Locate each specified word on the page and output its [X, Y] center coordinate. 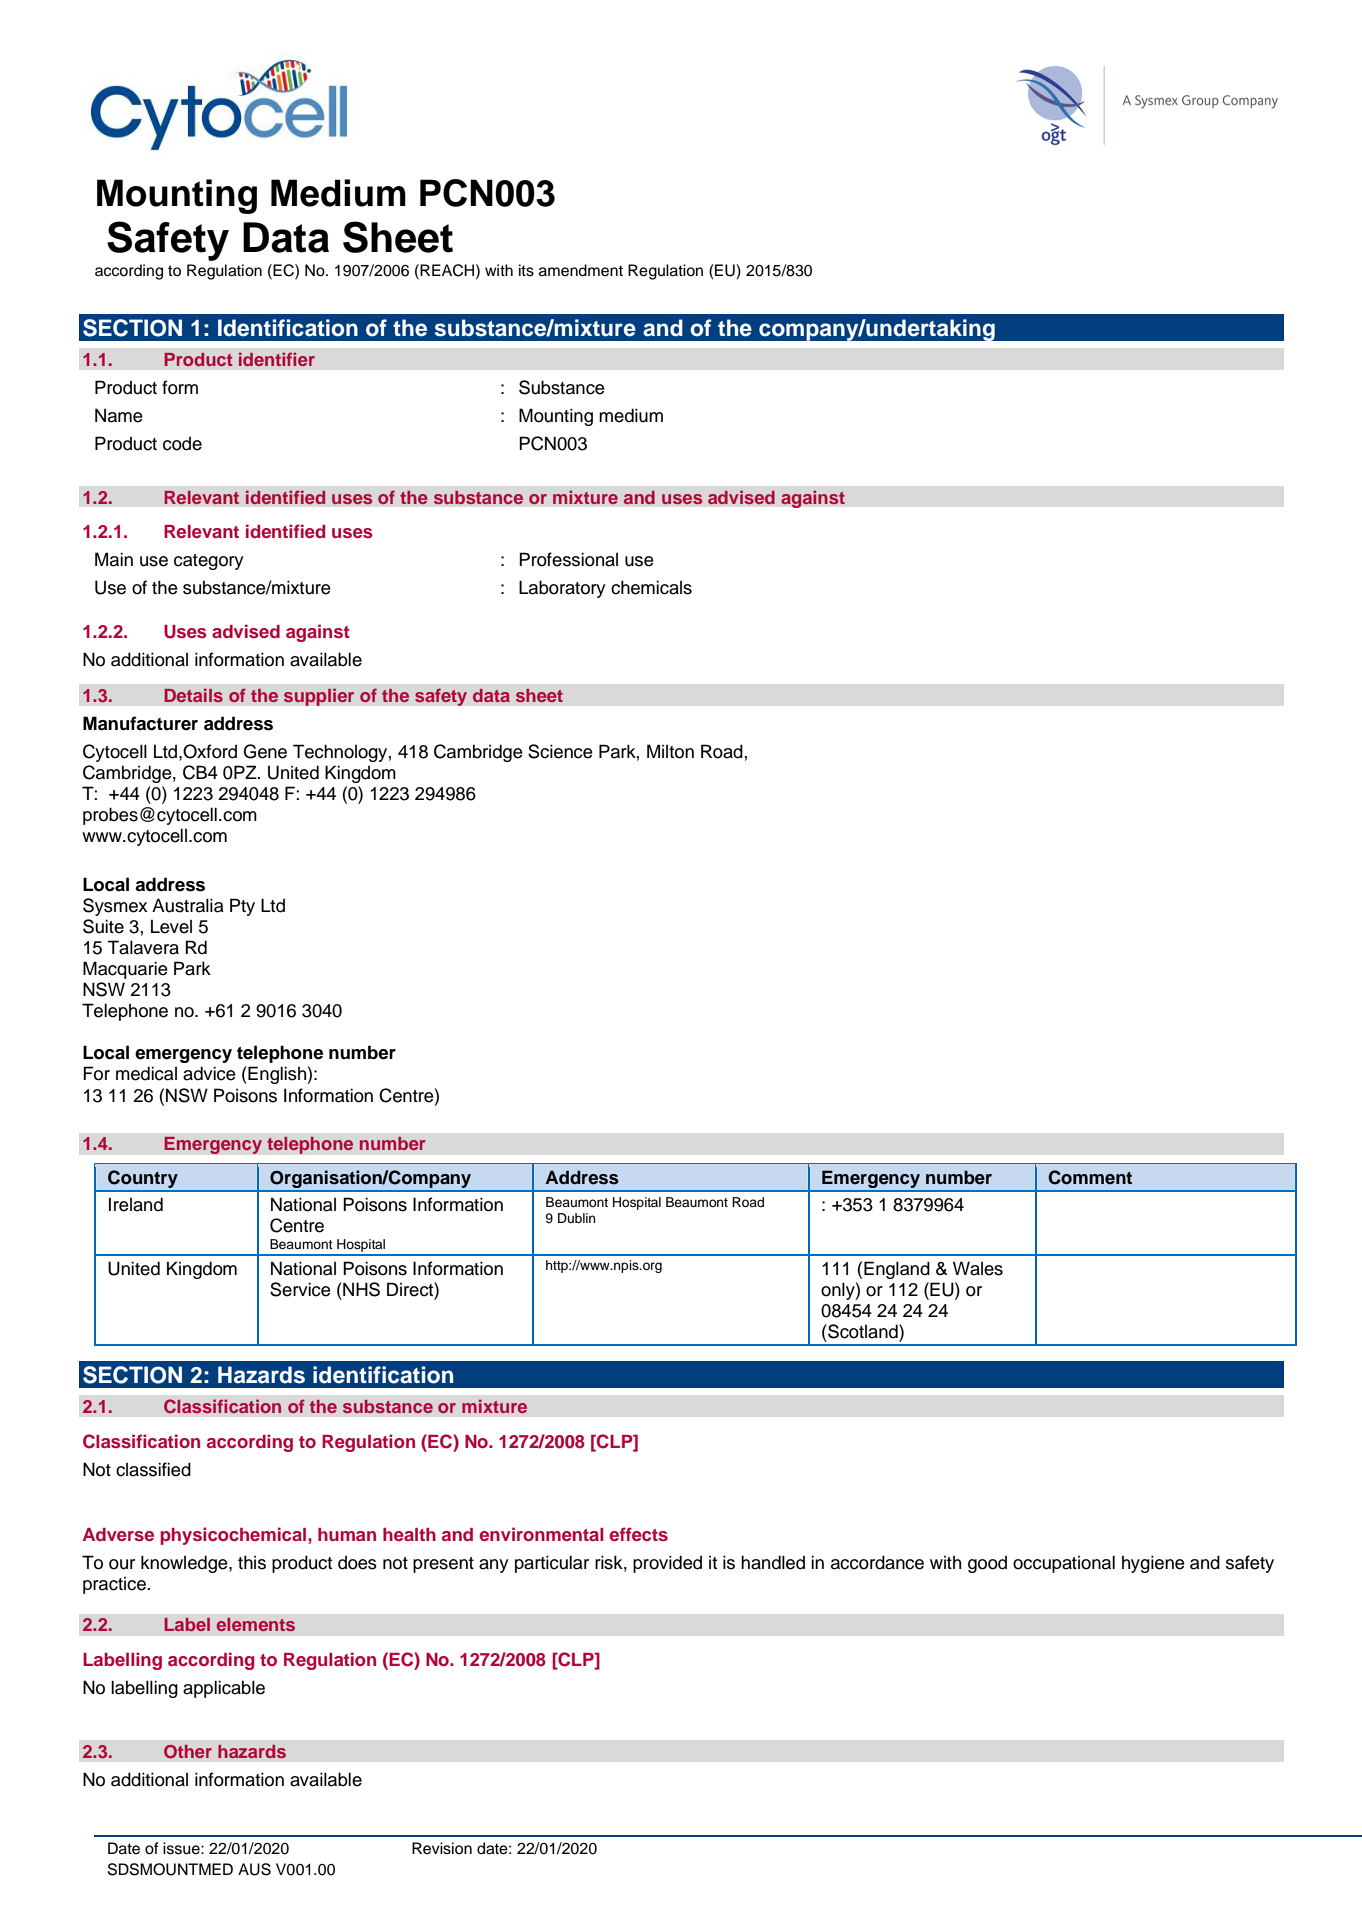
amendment [581, 270]
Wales [978, 1268]
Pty [242, 907]
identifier [277, 359]
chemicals [651, 587]
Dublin [576, 1218]
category [208, 562]
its [526, 270]
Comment [1090, 1177]
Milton [670, 751]
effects [638, 1534]
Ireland [136, 1204]
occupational [1064, 1564]
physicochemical [234, 1536]
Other [188, 1751]
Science [560, 751]
